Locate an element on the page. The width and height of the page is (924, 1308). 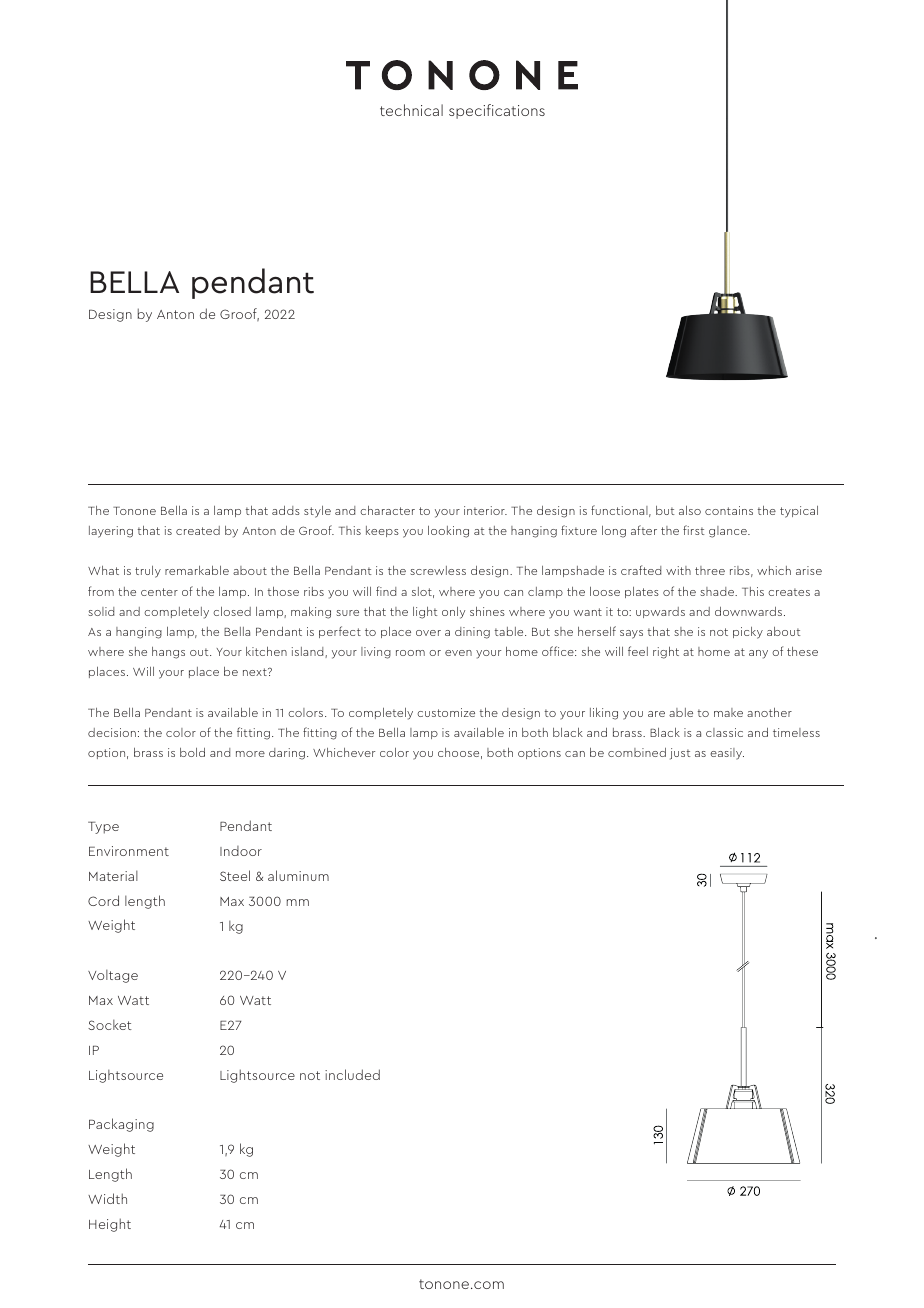
Steel is located at coordinates (235, 875).
